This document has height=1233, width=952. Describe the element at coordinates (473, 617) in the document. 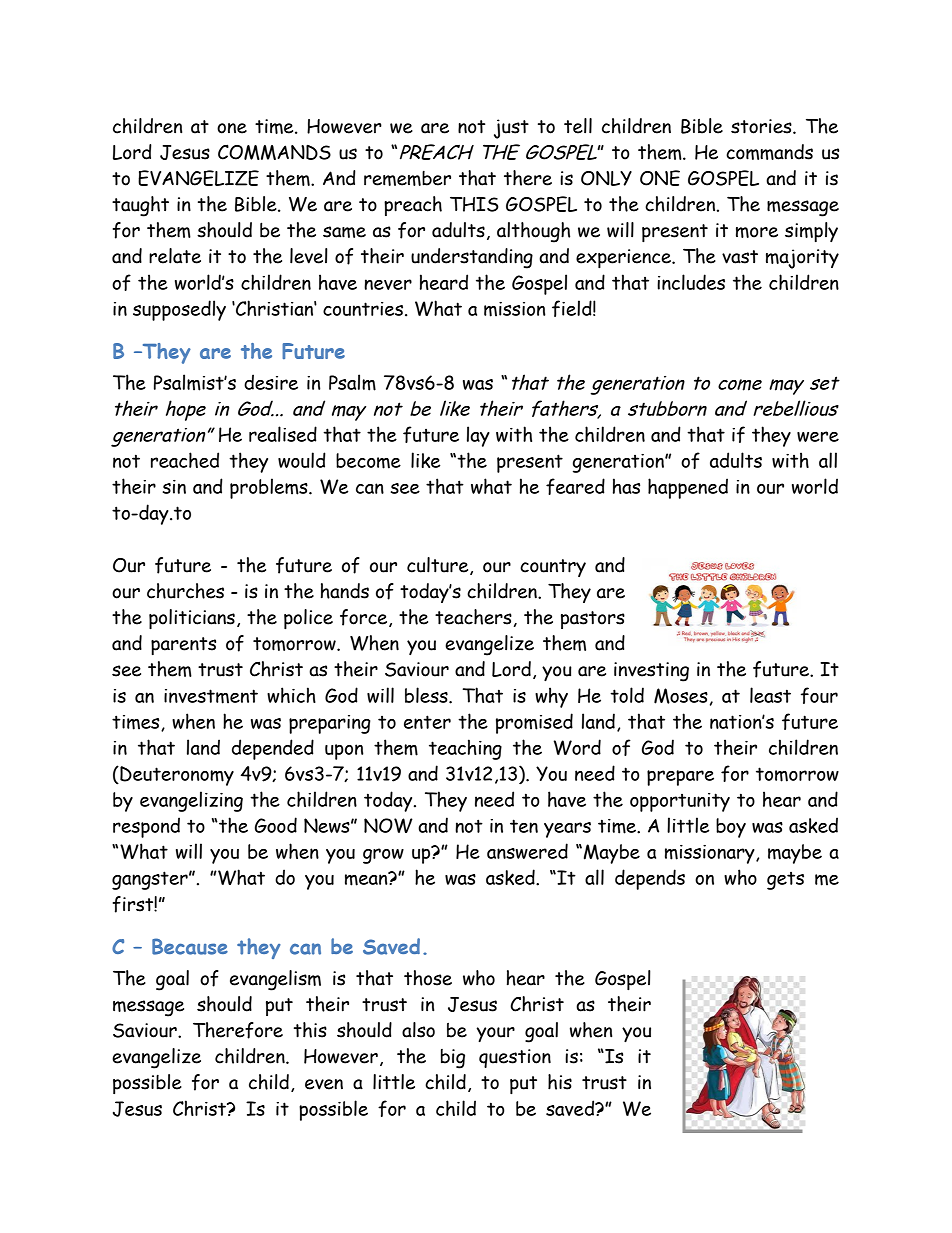

I see `teachers` at that location.
